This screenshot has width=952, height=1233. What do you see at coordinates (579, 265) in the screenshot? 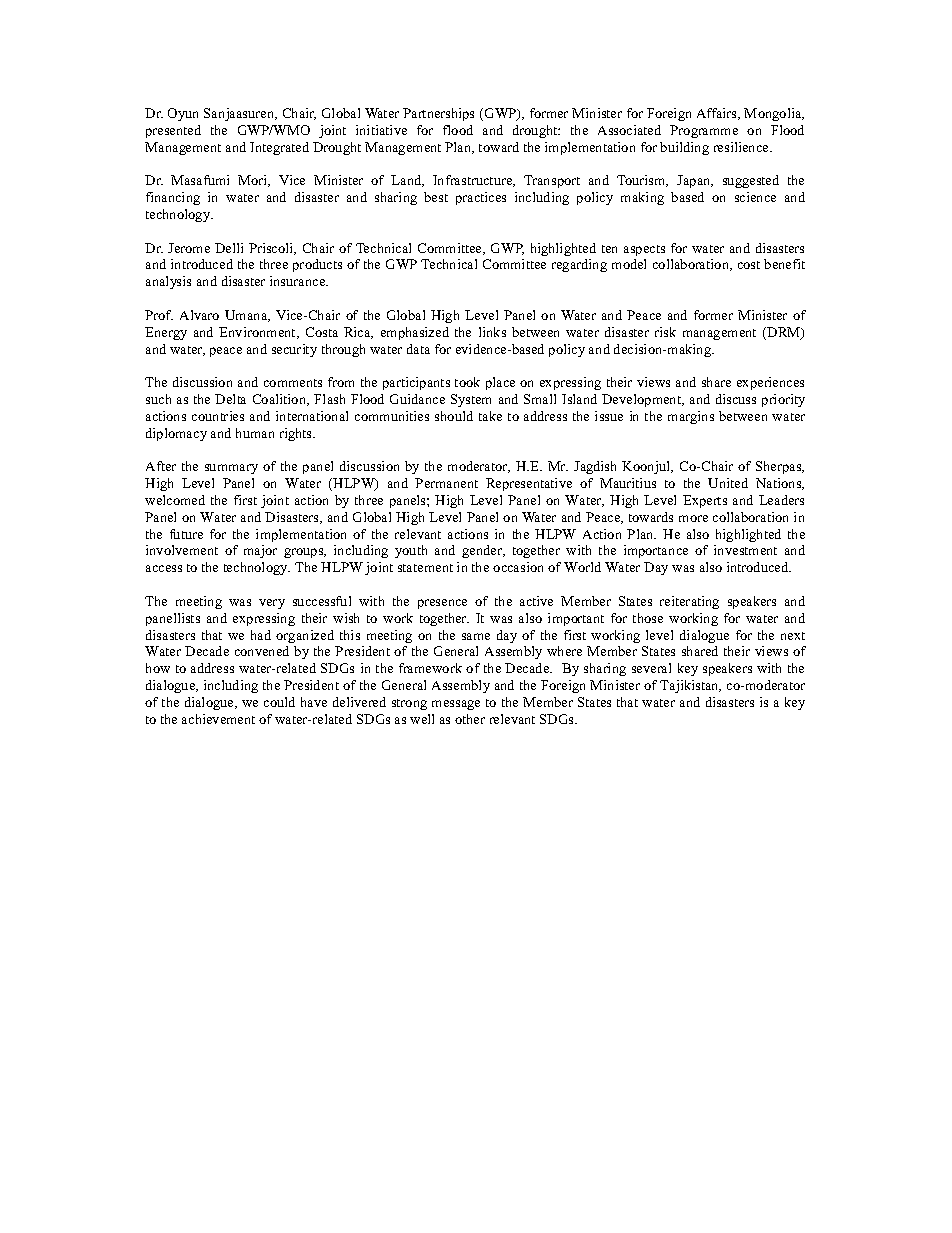
I see `regarding` at bounding box center [579, 265].
